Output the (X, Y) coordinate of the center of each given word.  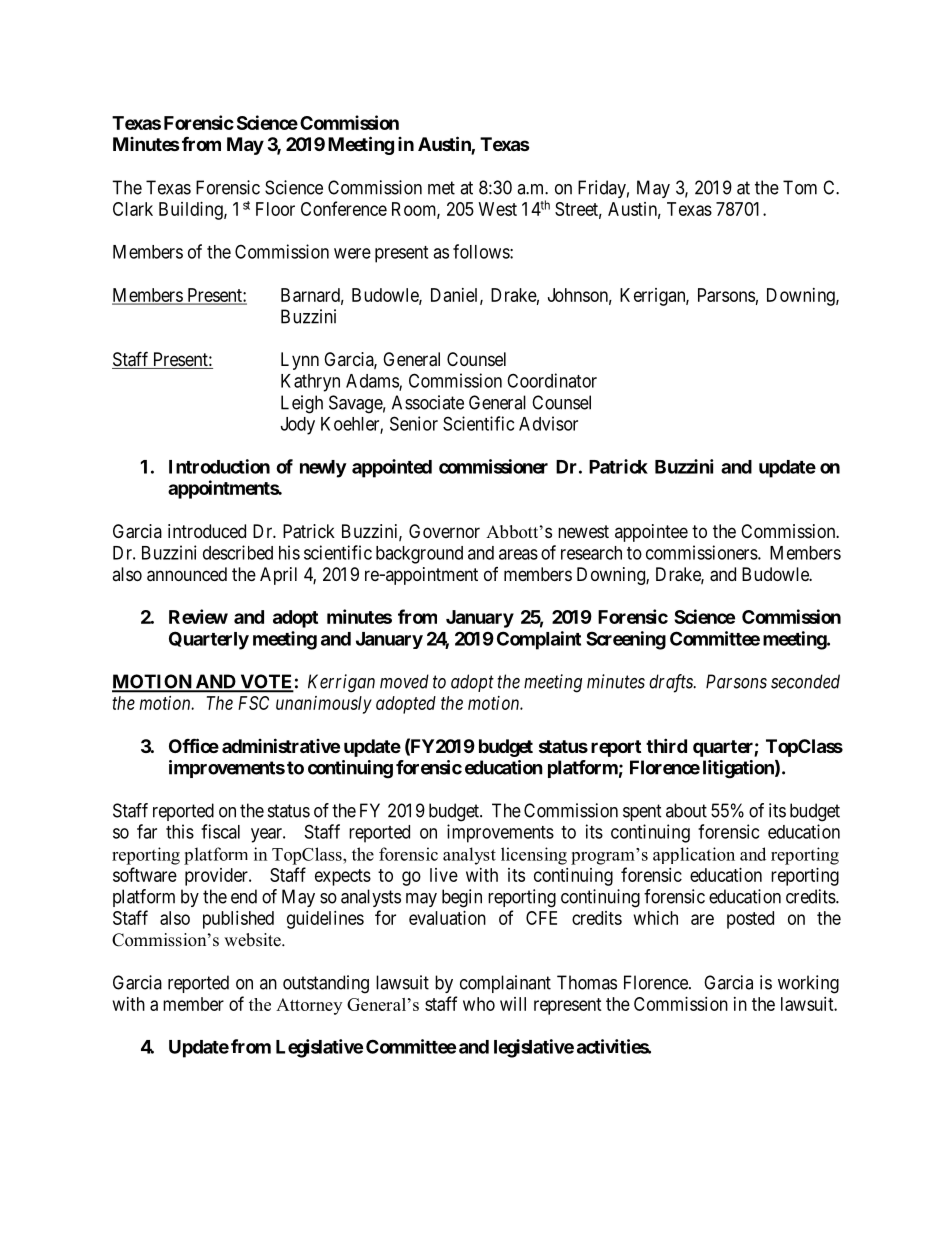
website (253, 940)
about (686, 810)
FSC (253, 703)
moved (404, 681)
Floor (275, 209)
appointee (651, 533)
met (441, 188)
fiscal (220, 831)
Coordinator (552, 380)
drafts (672, 683)
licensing (534, 856)
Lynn (300, 361)
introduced (207, 531)
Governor (444, 531)
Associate (428, 402)
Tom (800, 187)
